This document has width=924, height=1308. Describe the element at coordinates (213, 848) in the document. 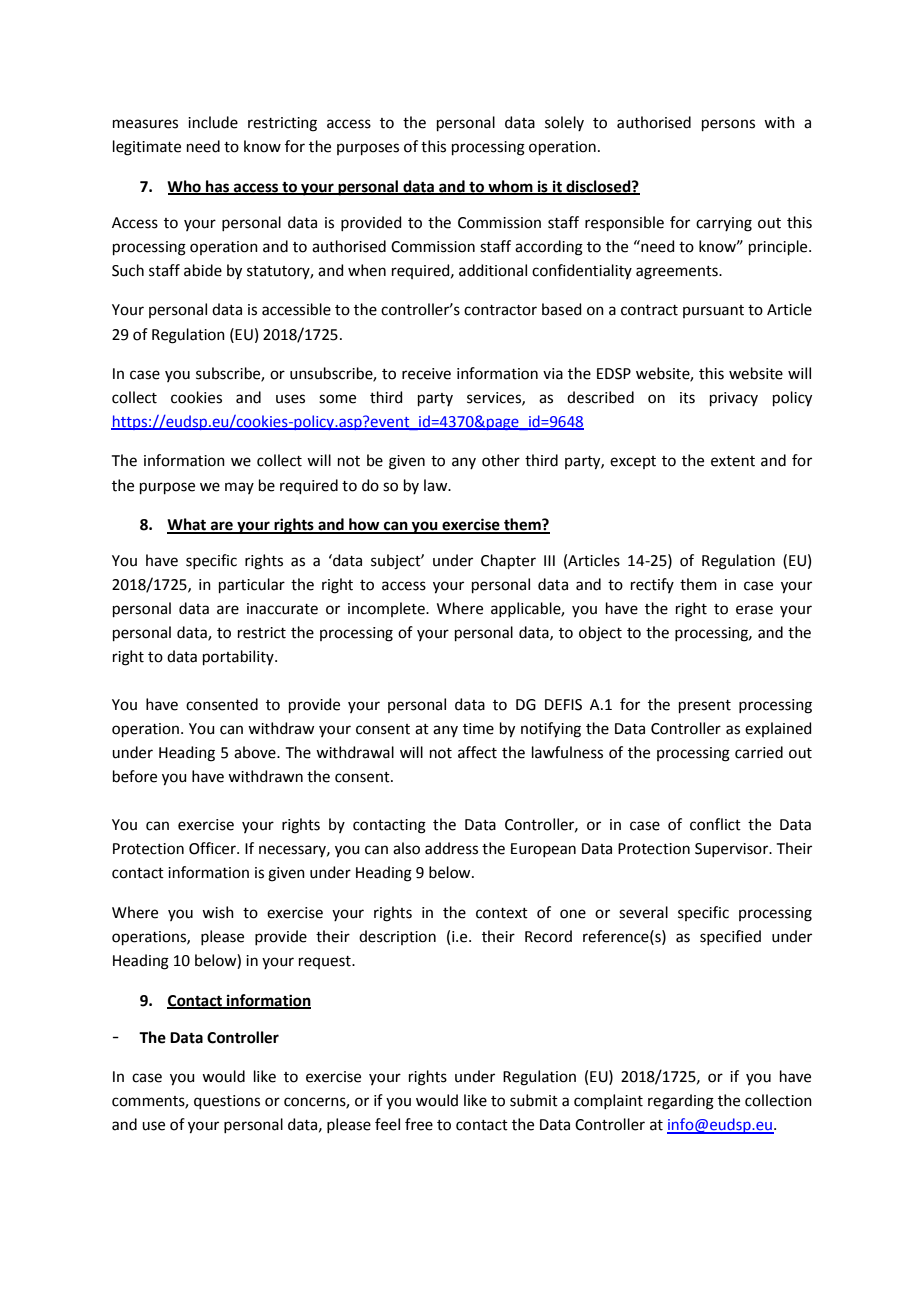

I see `Officer` at that location.
